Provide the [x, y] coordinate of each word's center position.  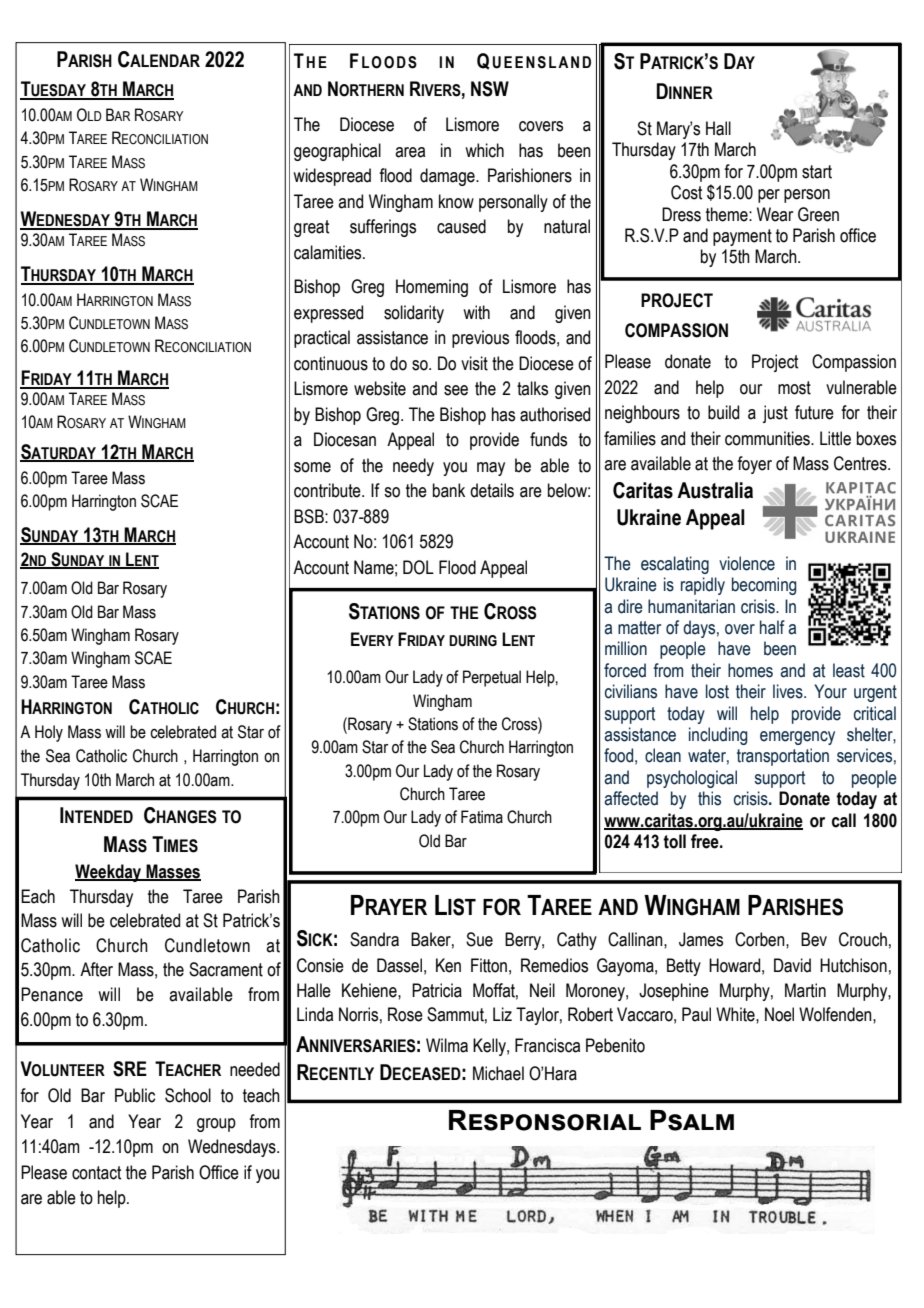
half [772, 627]
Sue [479, 939]
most [794, 388]
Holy [49, 733]
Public [135, 1095]
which [484, 150]
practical [322, 339]
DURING [473, 641]
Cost [686, 192]
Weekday [109, 873]
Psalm [692, 1120]
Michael [498, 1073]
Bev [814, 939]
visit [474, 363]
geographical [337, 152]
